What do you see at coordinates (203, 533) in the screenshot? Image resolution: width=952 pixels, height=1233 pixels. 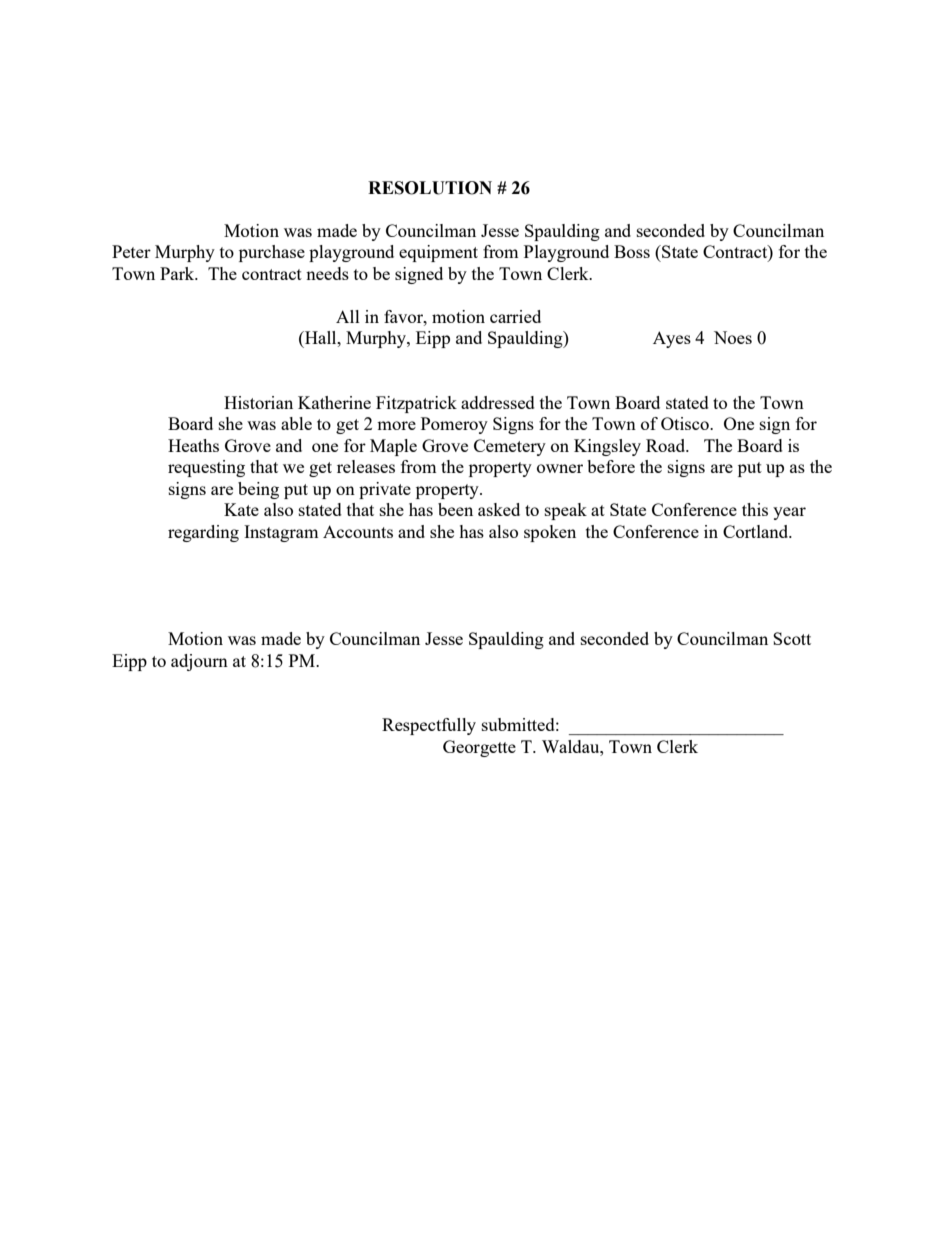 I see `regarding` at bounding box center [203, 533].
